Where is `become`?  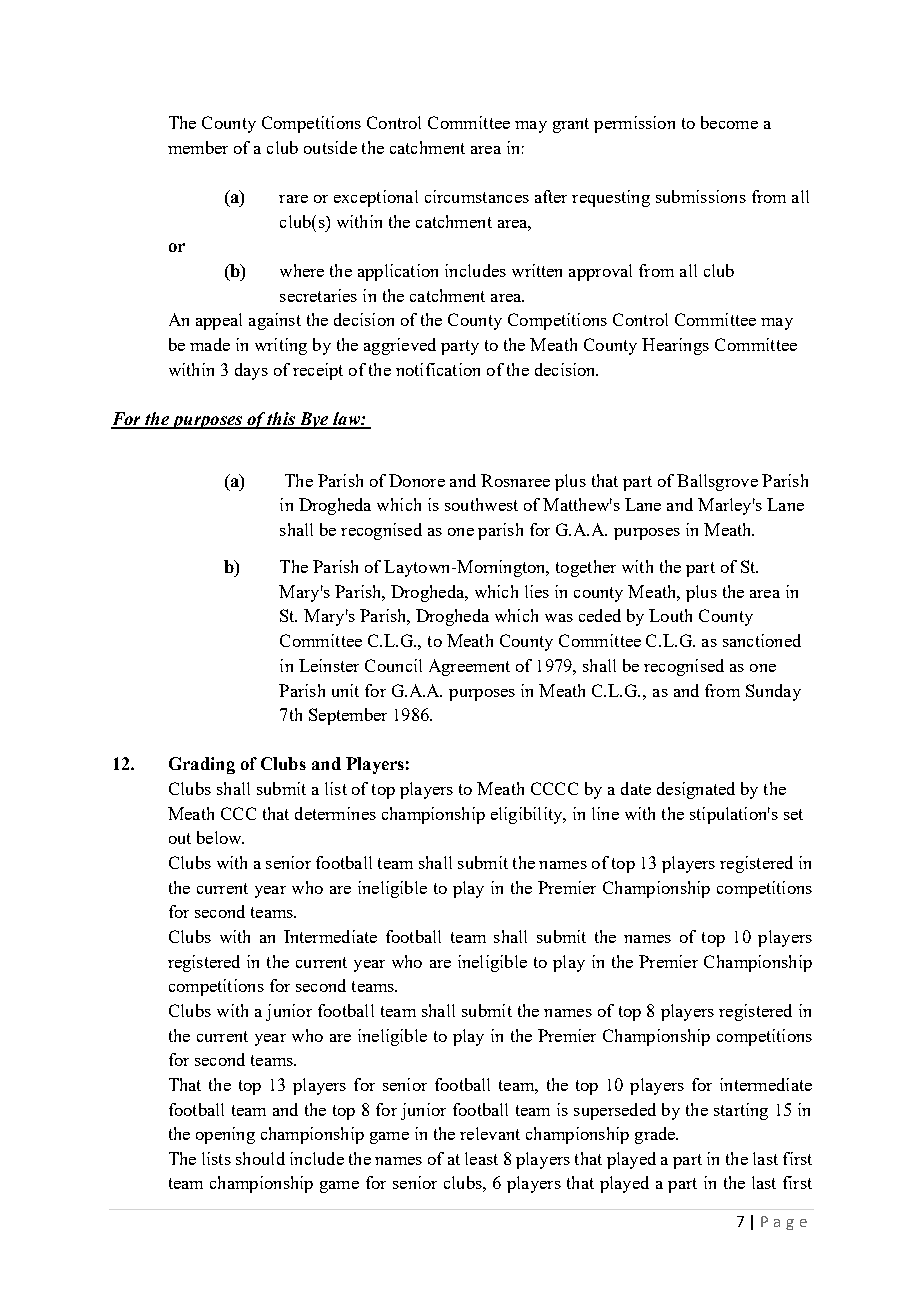
become is located at coordinates (729, 122).
